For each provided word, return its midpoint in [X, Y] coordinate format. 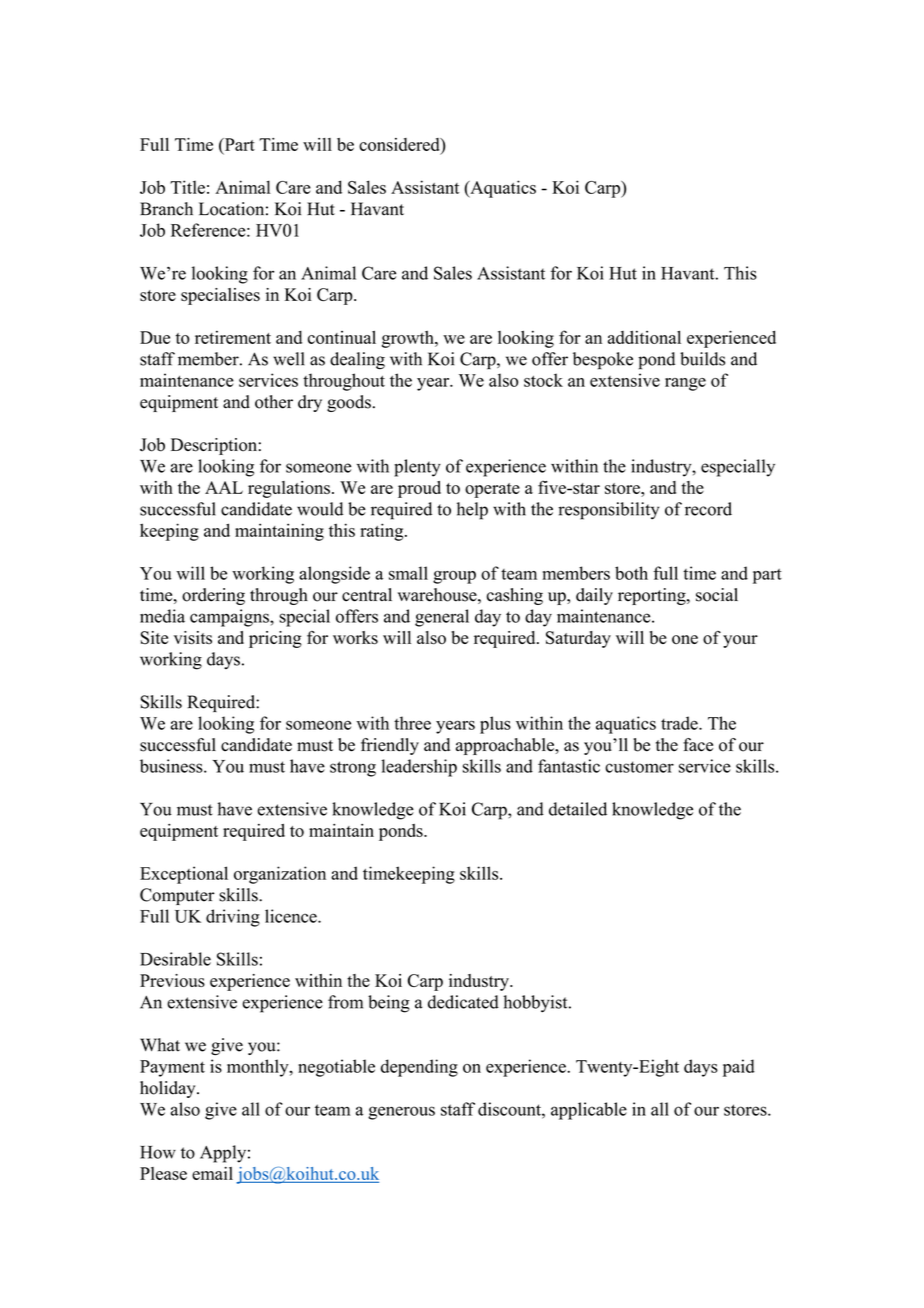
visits [193, 638]
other [274, 402]
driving [233, 918]
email [212, 1173]
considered [400, 144]
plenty [417, 468]
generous [401, 1113]
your [740, 641]
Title [187, 187]
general [442, 618]
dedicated [463, 1002]
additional [644, 337]
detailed [578, 809]
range [685, 384]
